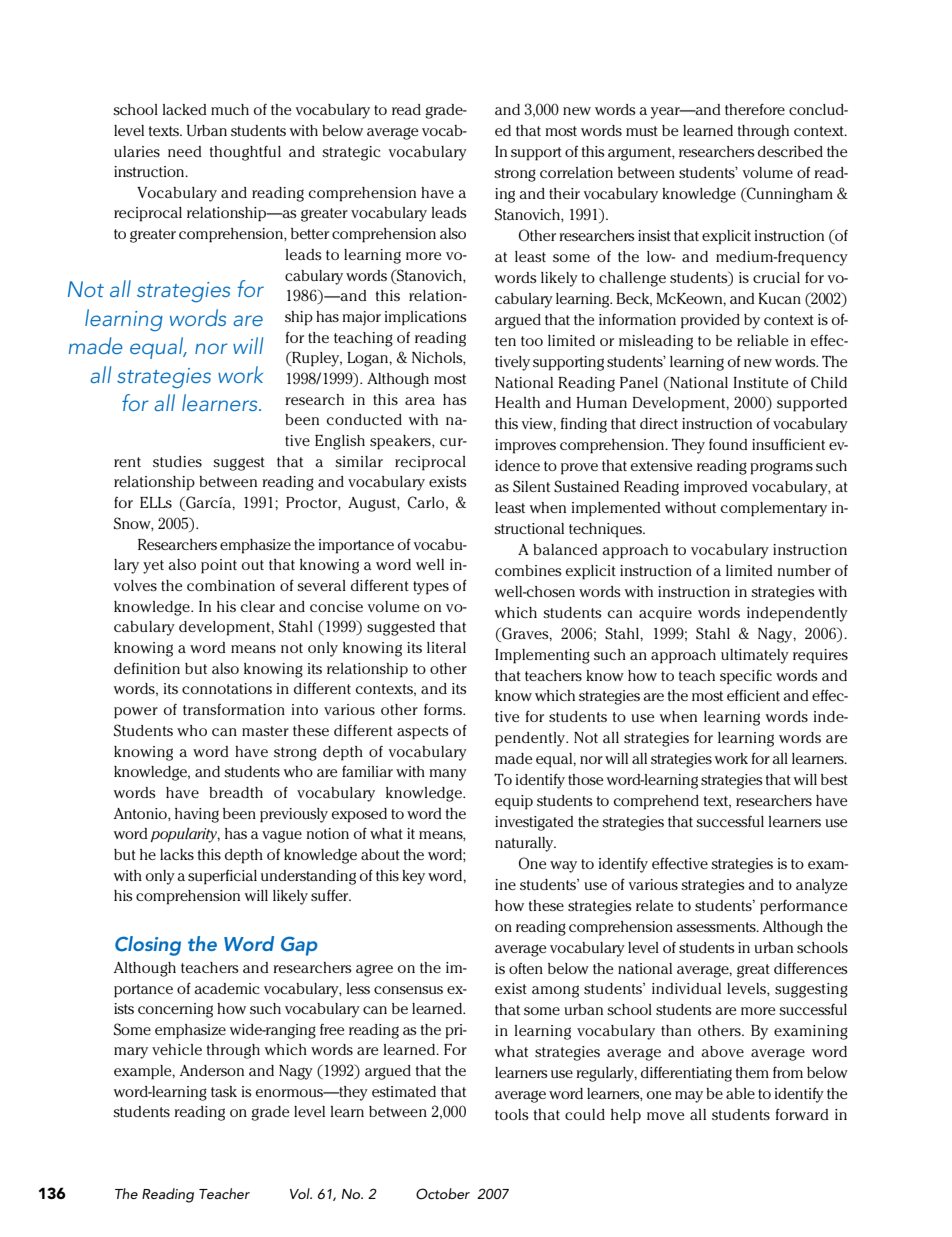  Describe the element at coordinates (564, 193) in the screenshot. I see `their` at that location.
